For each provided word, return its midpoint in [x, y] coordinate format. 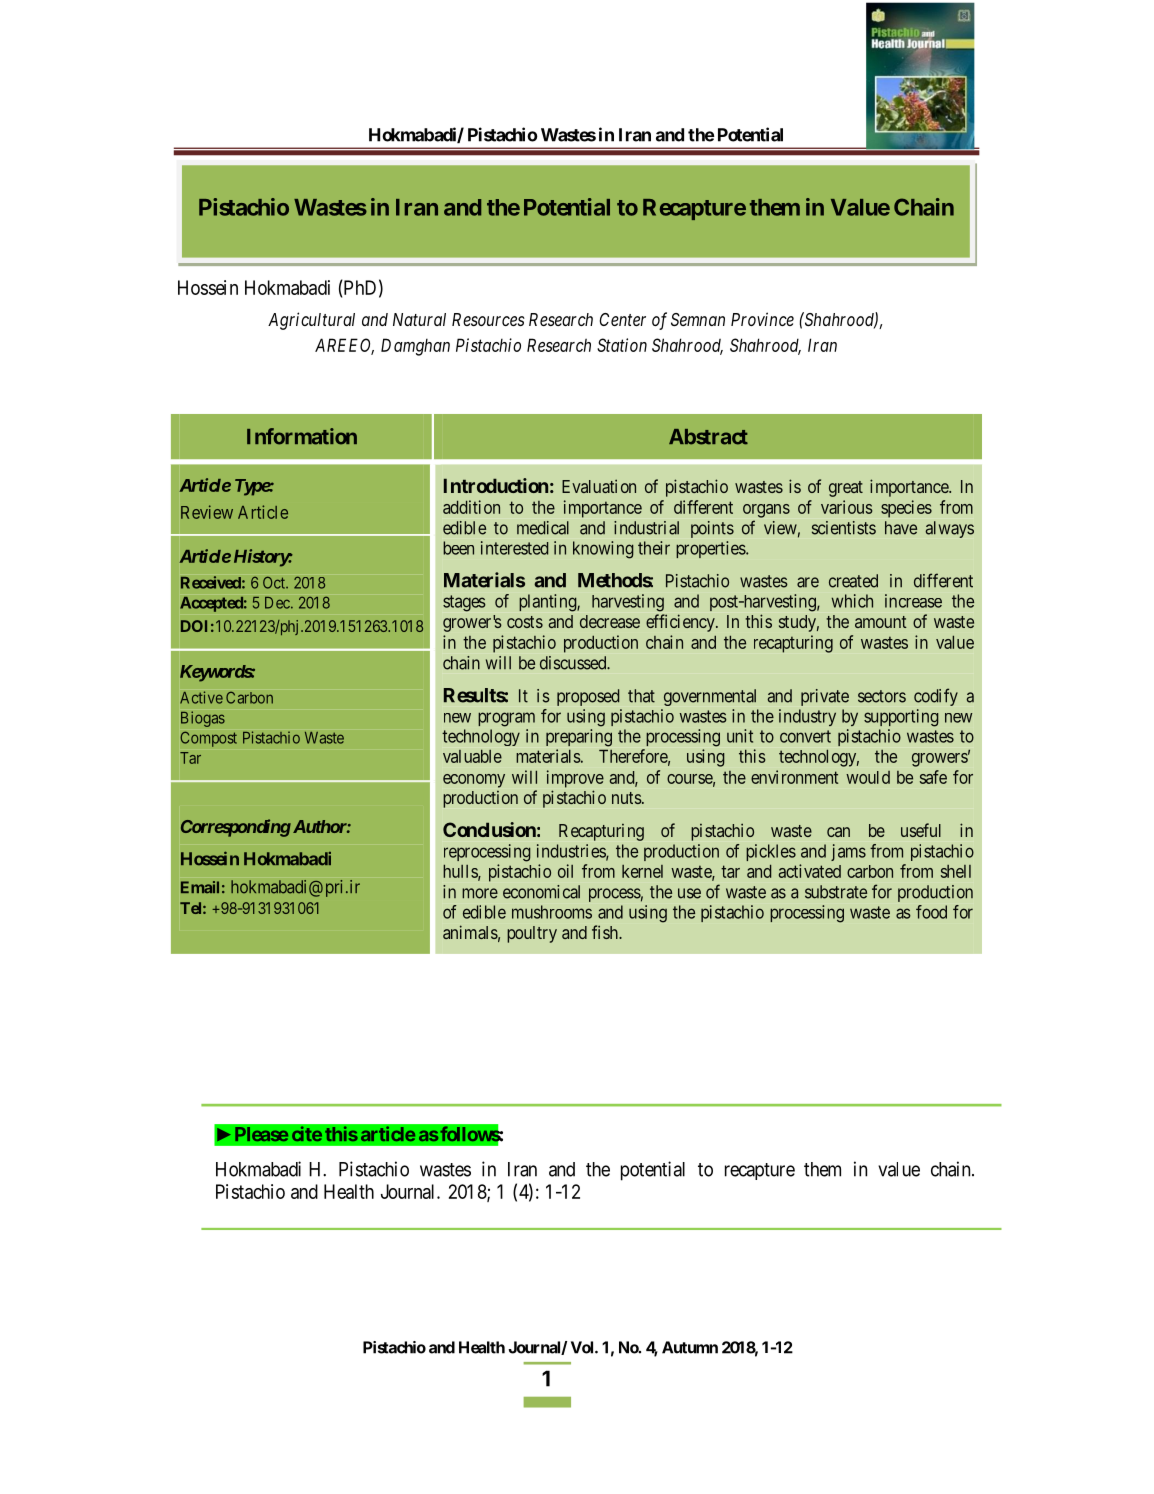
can [838, 832]
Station [622, 345]
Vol [583, 1347]
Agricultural [311, 321]
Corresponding [236, 828]
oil [565, 871]
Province [762, 319]
